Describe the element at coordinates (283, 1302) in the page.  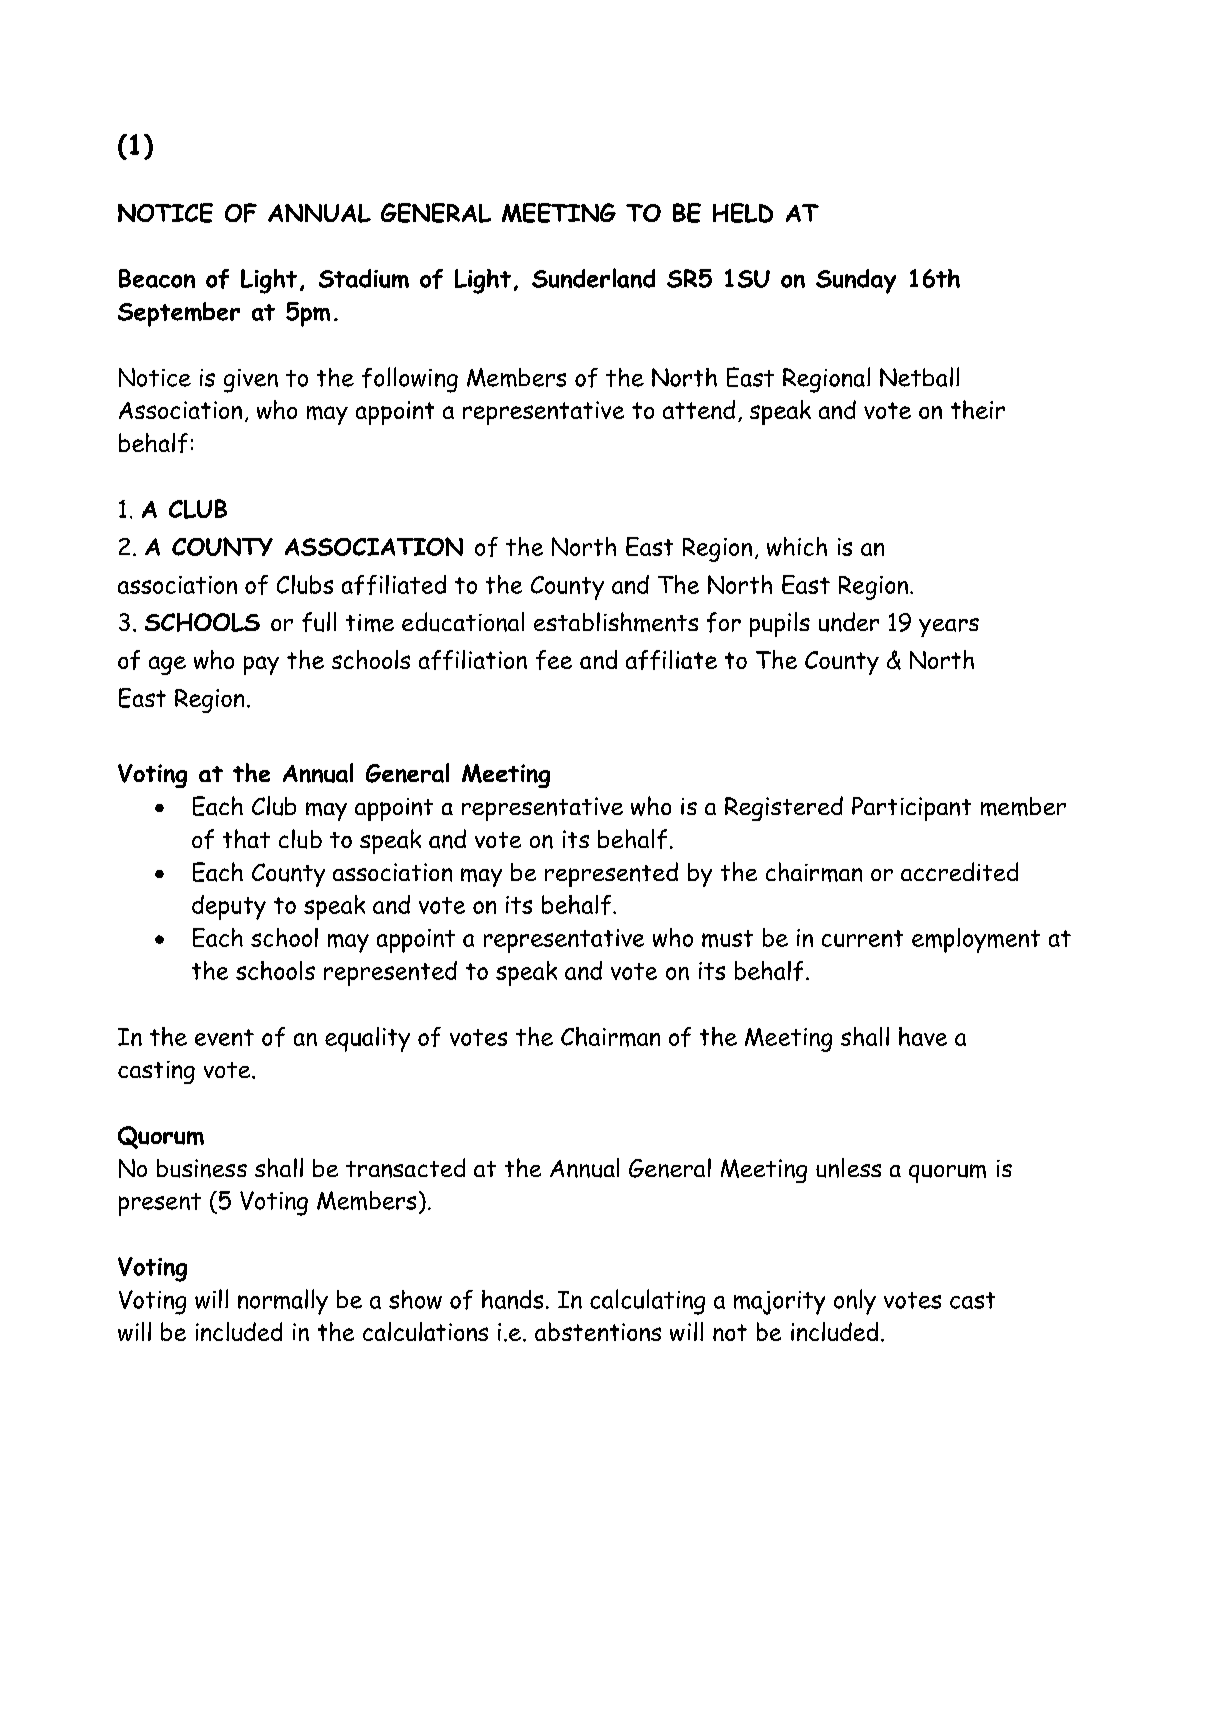
I see `normally` at that location.
